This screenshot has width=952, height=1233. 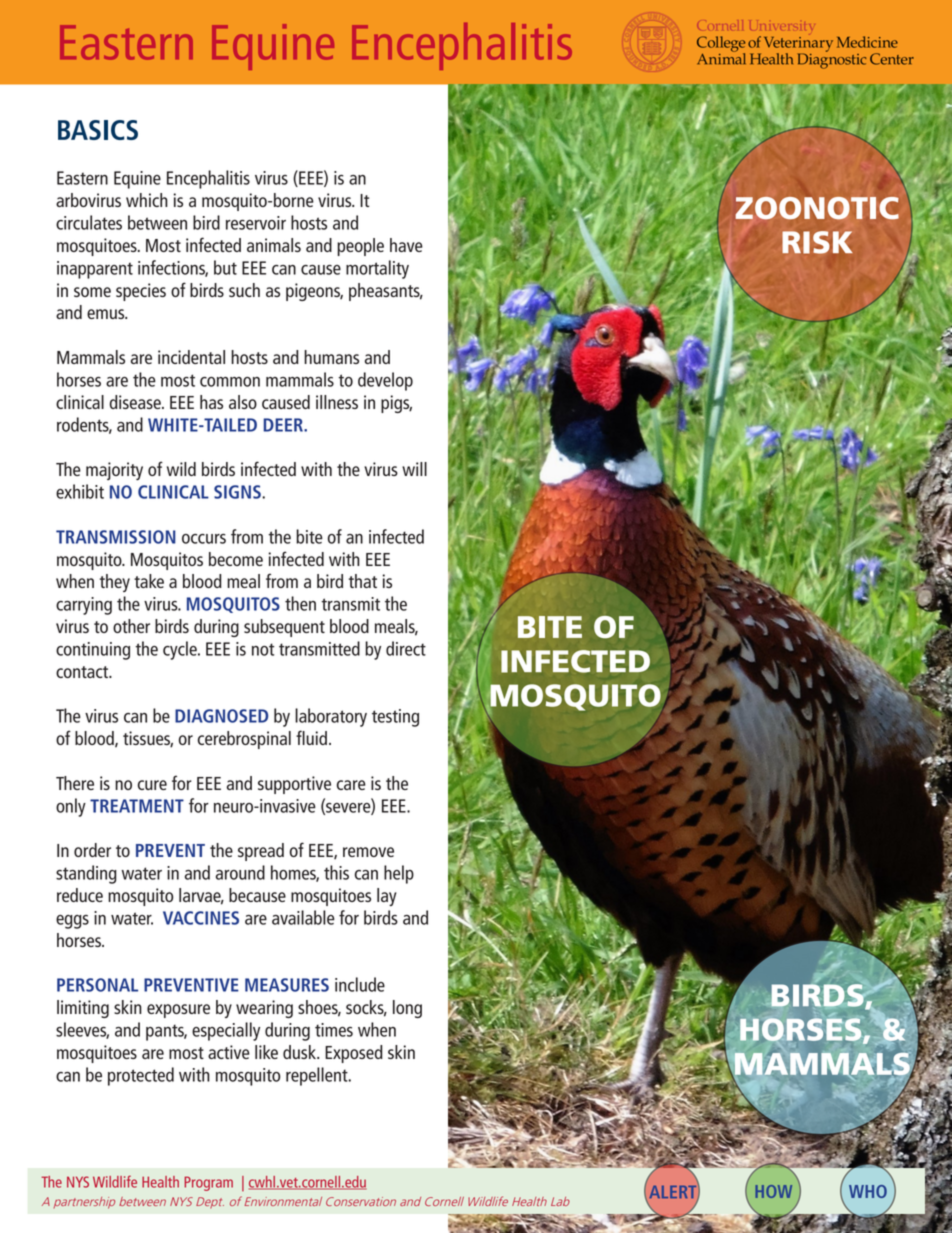 I want to click on ZOONOTIC, so click(x=817, y=208).
